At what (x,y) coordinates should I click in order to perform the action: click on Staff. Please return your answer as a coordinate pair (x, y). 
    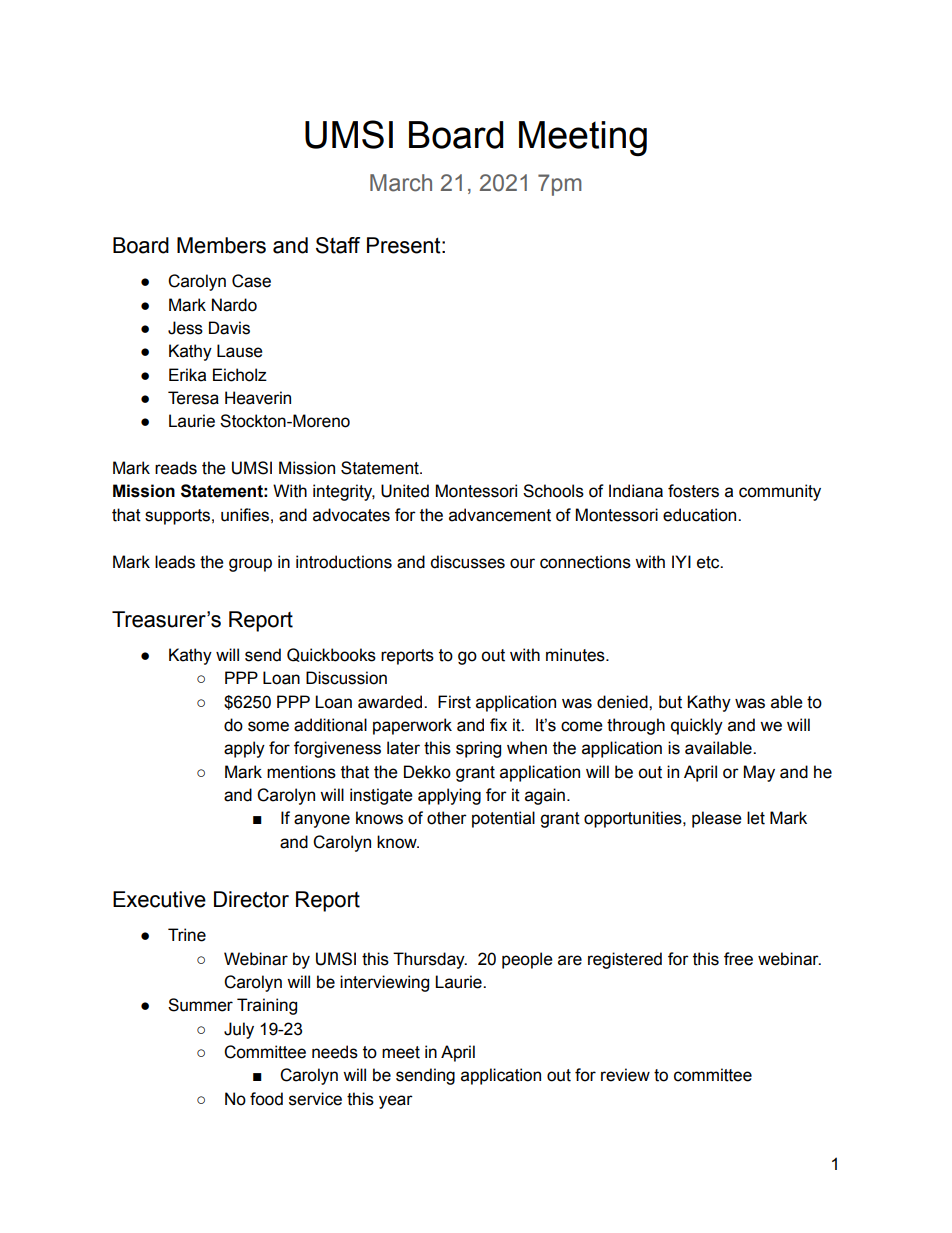
    Looking at the image, I should click on (338, 245).
